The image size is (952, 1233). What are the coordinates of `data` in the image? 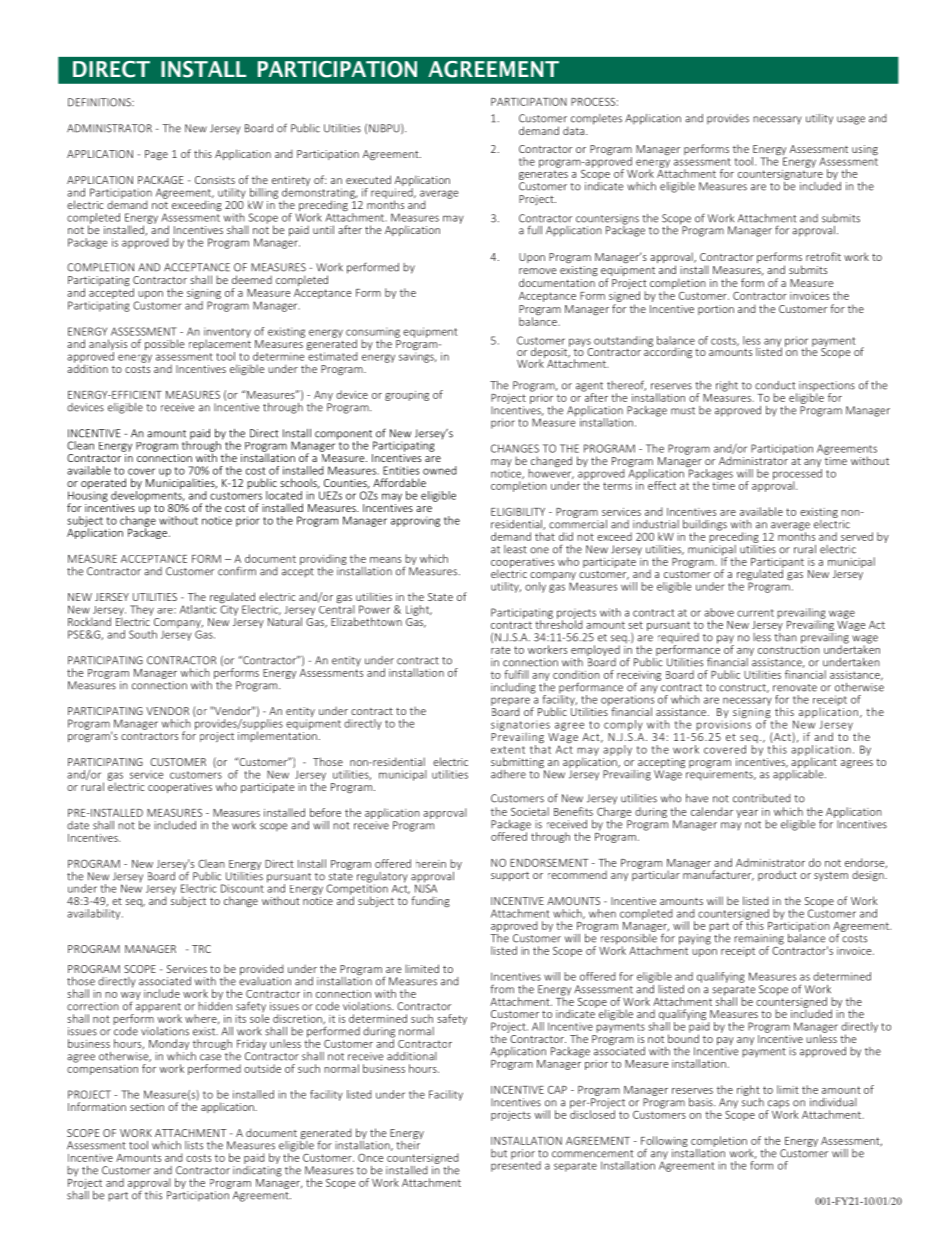 It's located at (575, 130).
